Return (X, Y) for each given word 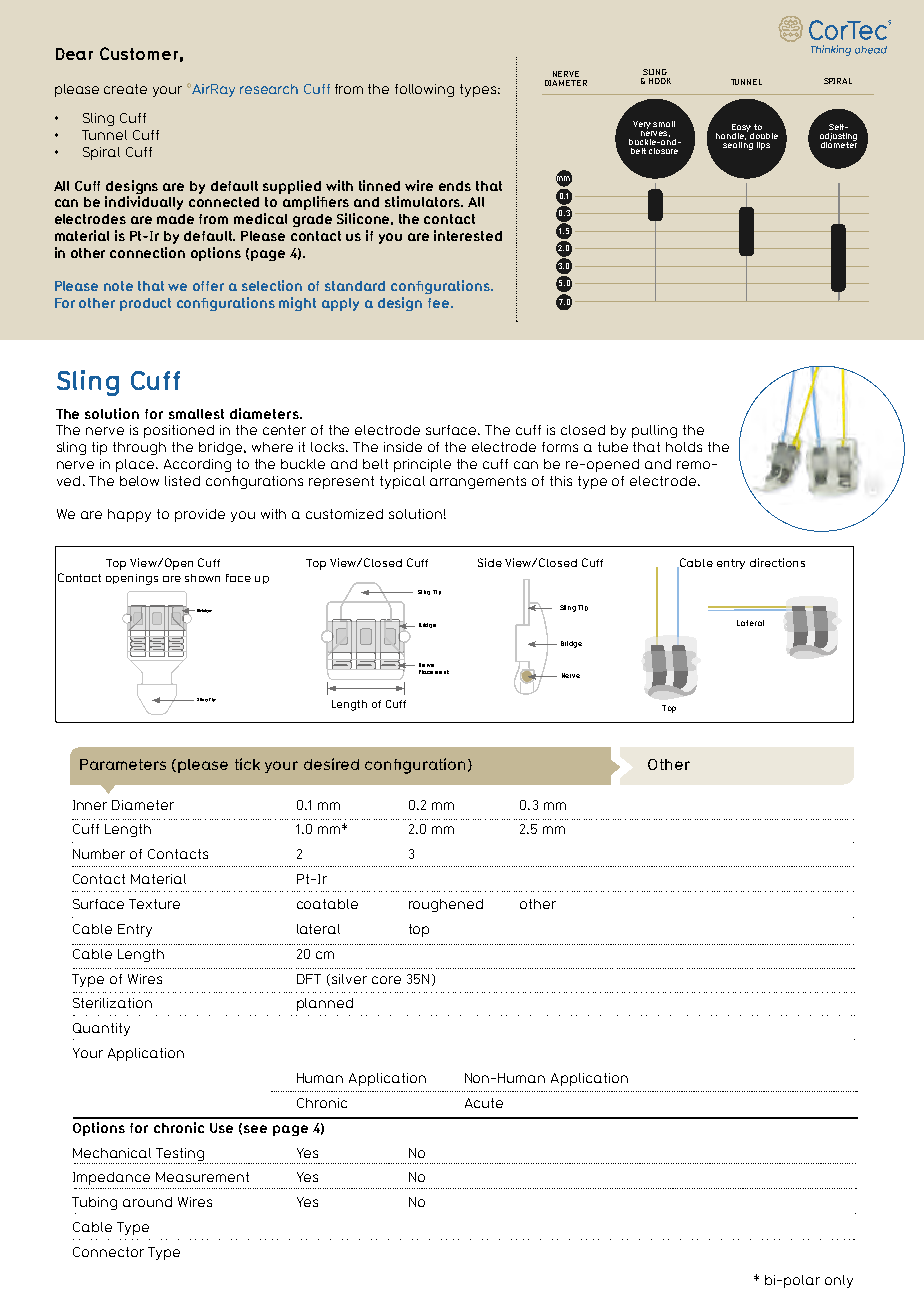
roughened (446, 905)
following (424, 90)
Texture (154, 904)
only (839, 1281)
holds (684, 447)
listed (182, 481)
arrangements (478, 482)
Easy (741, 129)
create (125, 89)
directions (777, 562)
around (147, 1202)
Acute (484, 1103)
